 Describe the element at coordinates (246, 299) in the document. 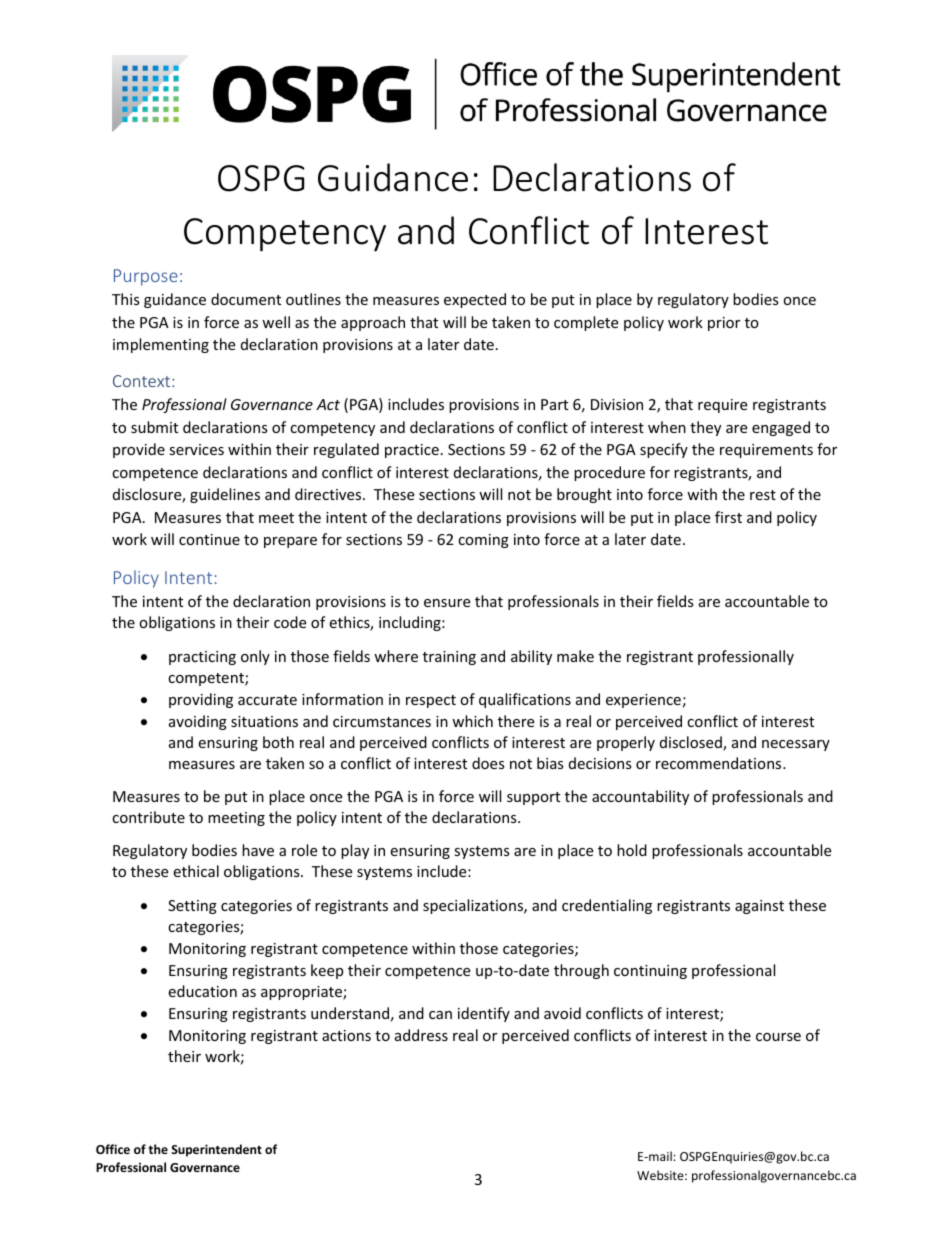

I see `document` at that location.
